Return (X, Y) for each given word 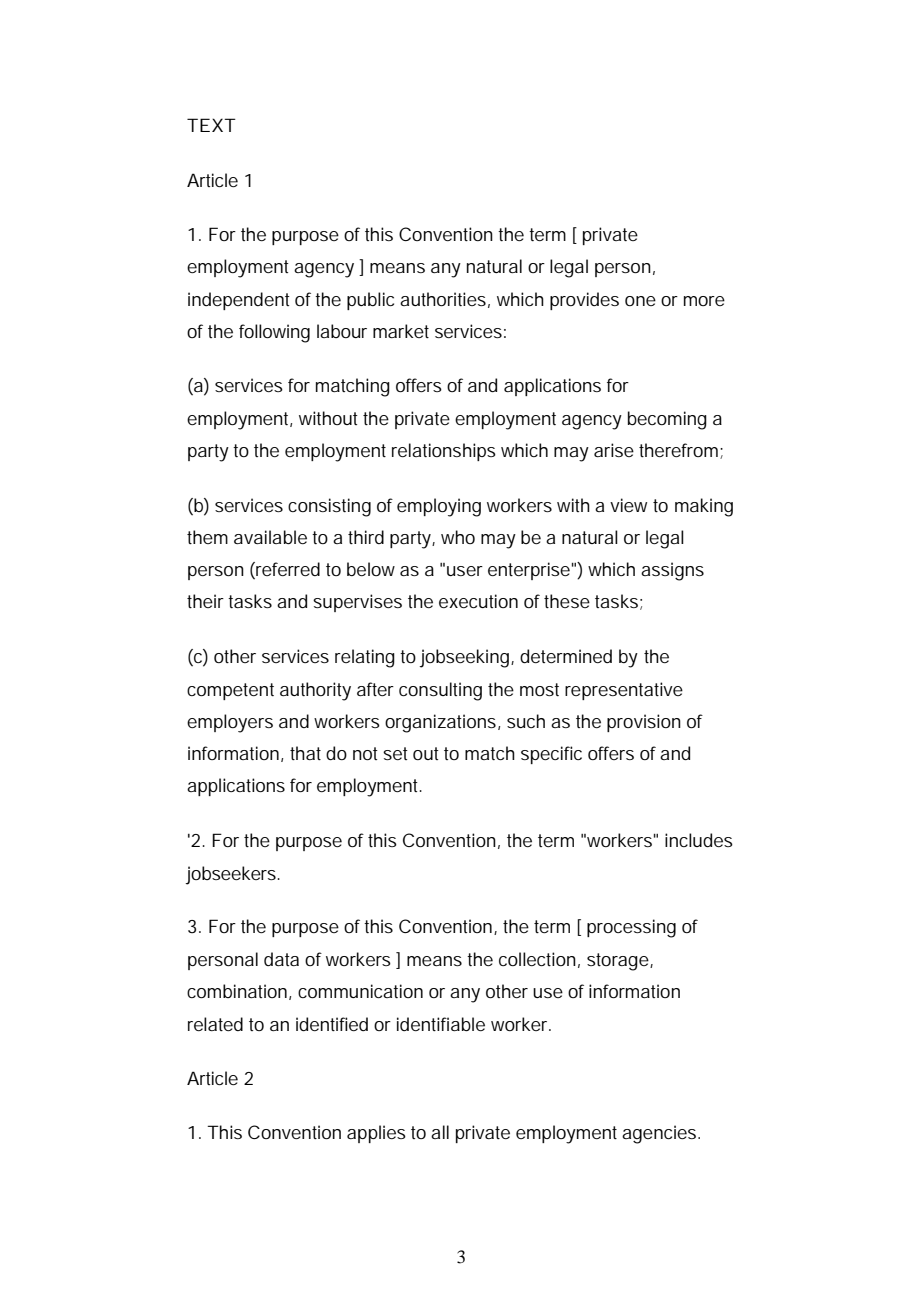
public (370, 301)
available (270, 537)
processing (631, 928)
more (704, 301)
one (640, 301)
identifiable (441, 1024)
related (215, 1024)
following (274, 333)
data (281, 959)
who (458, 537)
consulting (440, 691)
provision (644, 723)
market (401, 331)
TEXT (211, 125)
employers (230, 723)
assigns (672, 571)
